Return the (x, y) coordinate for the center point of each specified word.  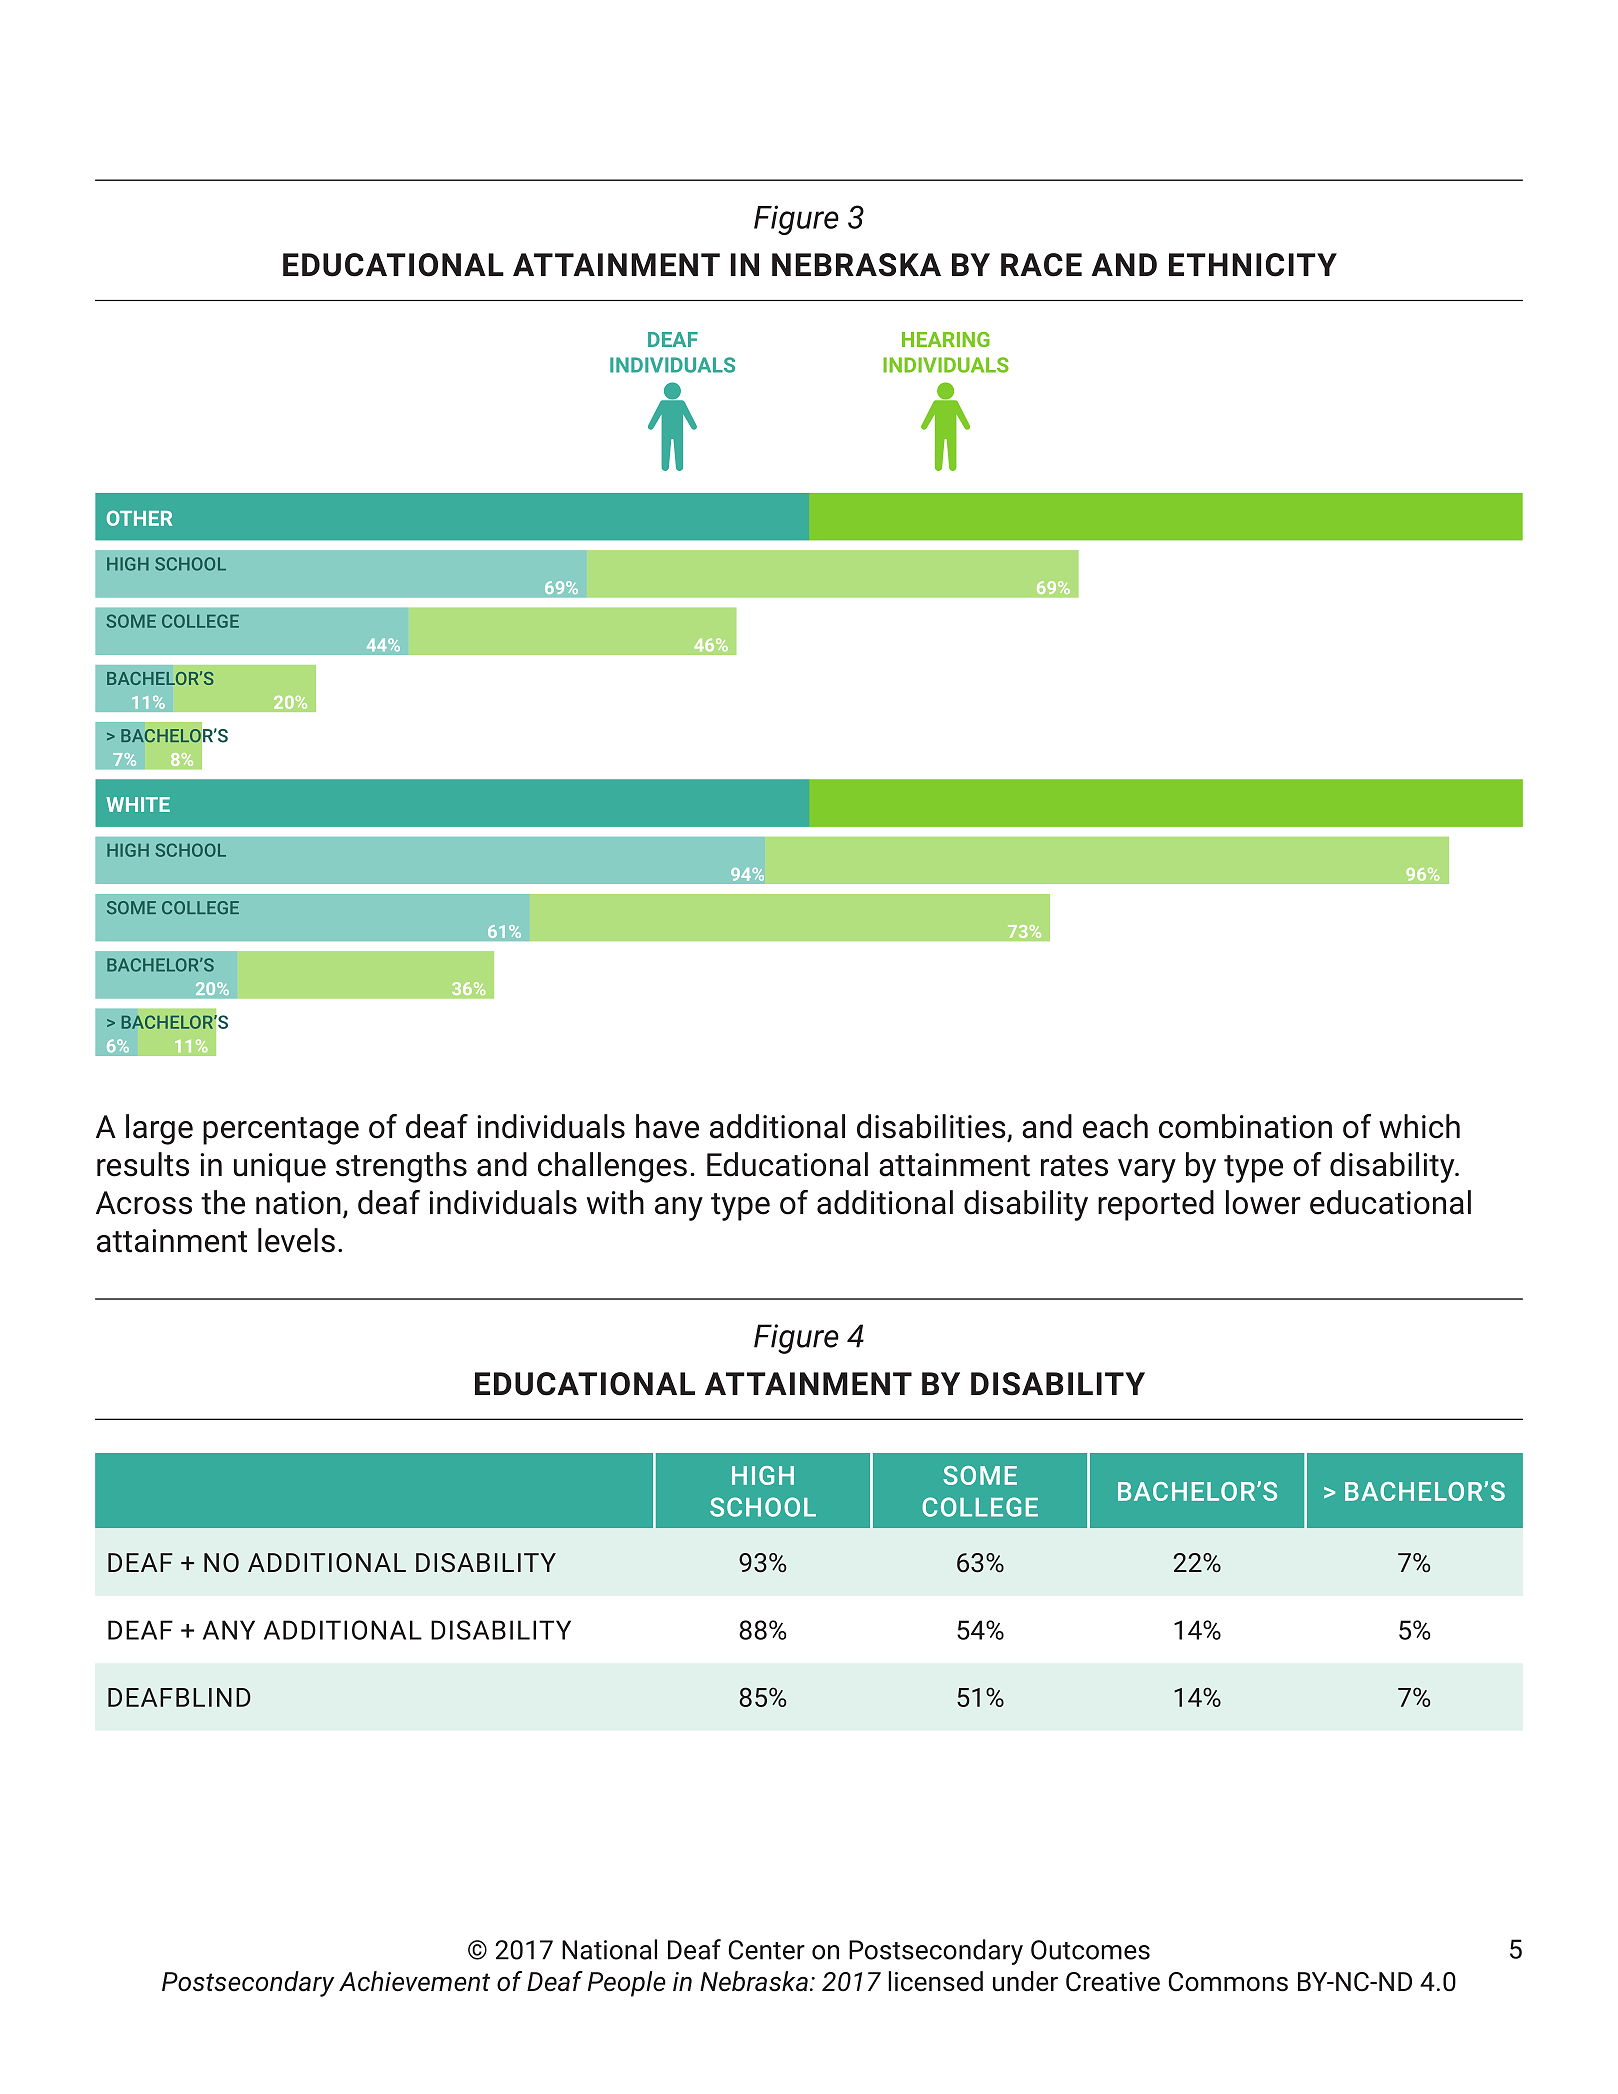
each (1115, 1126)
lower (1263, 1202)
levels (296, 1240)
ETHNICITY (1253, 265)
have (667, 1126)
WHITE (138, 804)
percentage (281, 1131)
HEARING (946, 339)
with (615, 1202)
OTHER (139, 518)
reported (1156, 1205)
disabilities (932, 1127)
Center (766, 1950)
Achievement (414, 1981)
